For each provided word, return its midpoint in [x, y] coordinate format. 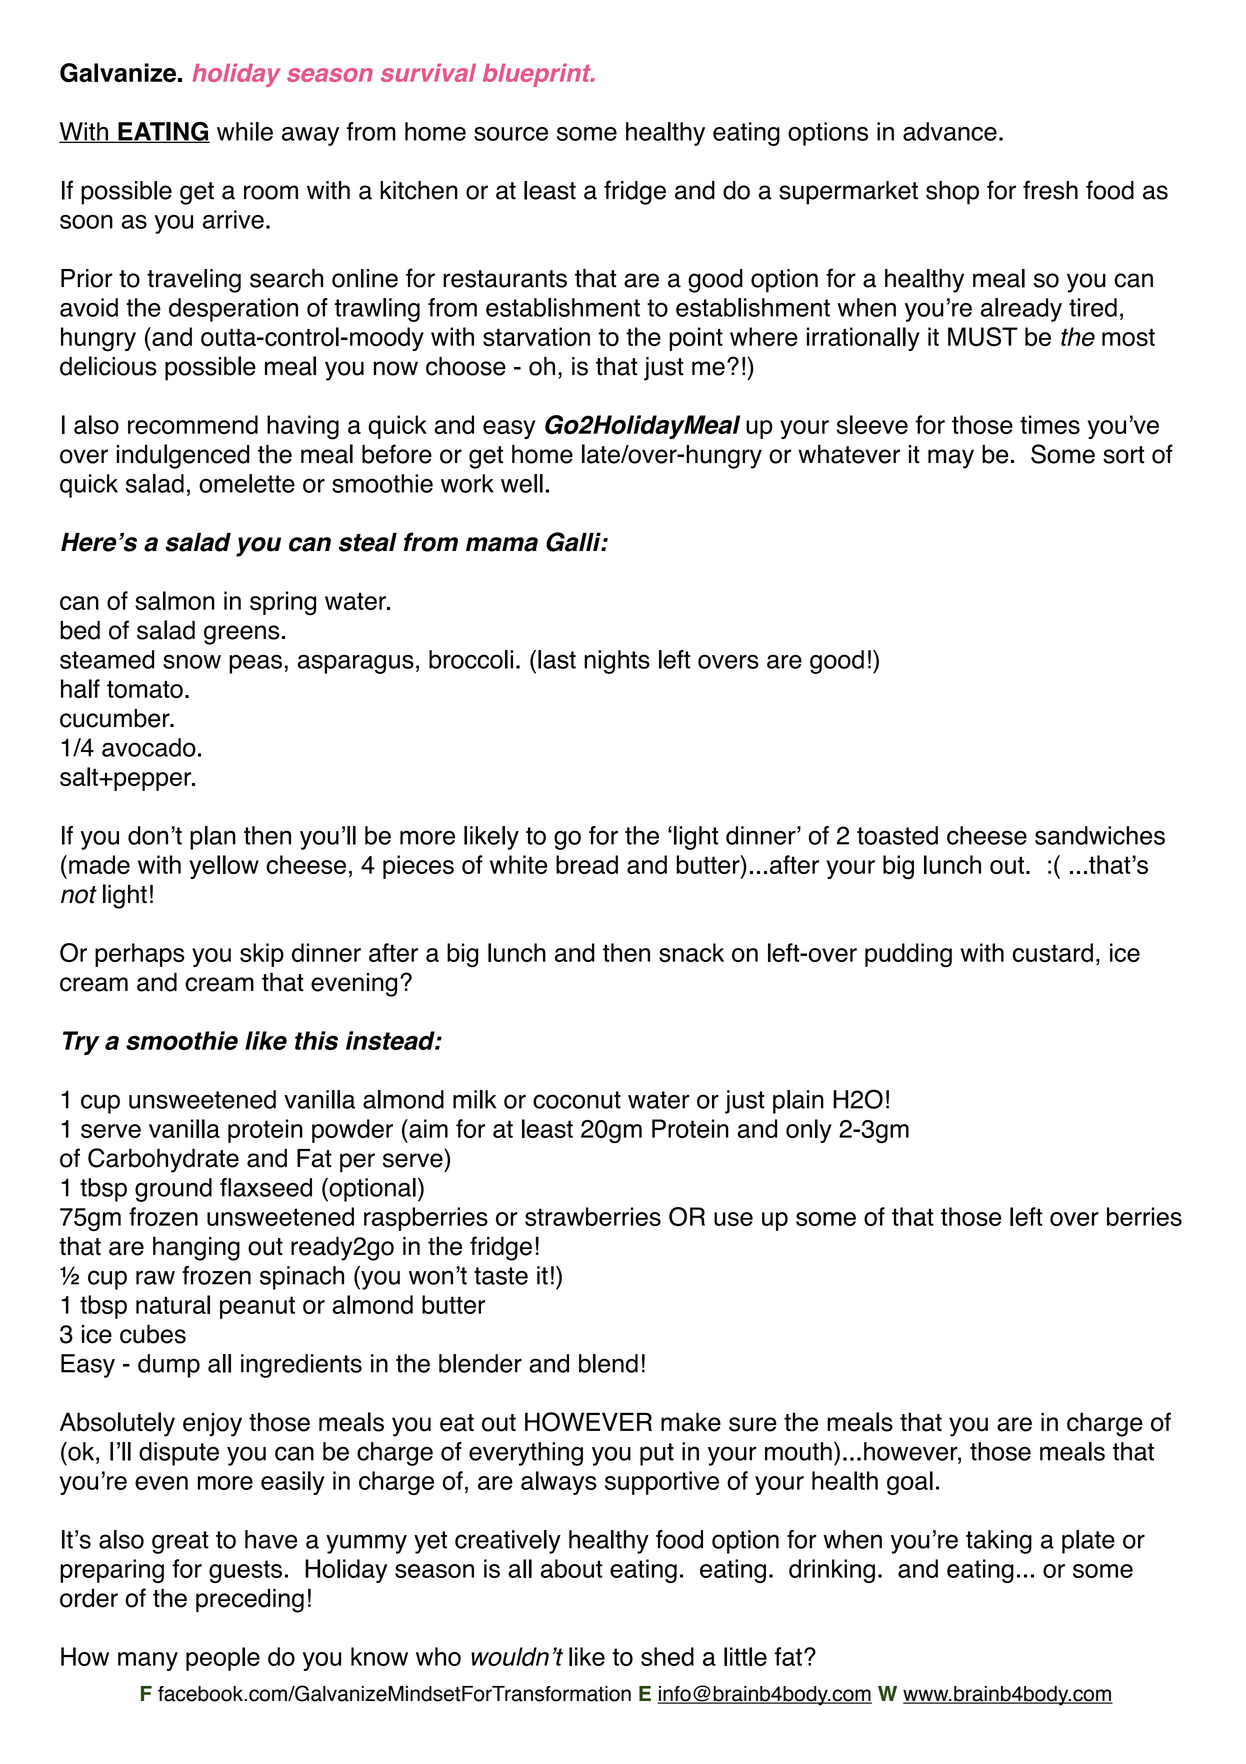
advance [950, 131]
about [572, 1568]
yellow [224, 867]
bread [587, 864]
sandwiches [1100, 835]
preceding [250, 1600]
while [245, 131]
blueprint [538, 75]
